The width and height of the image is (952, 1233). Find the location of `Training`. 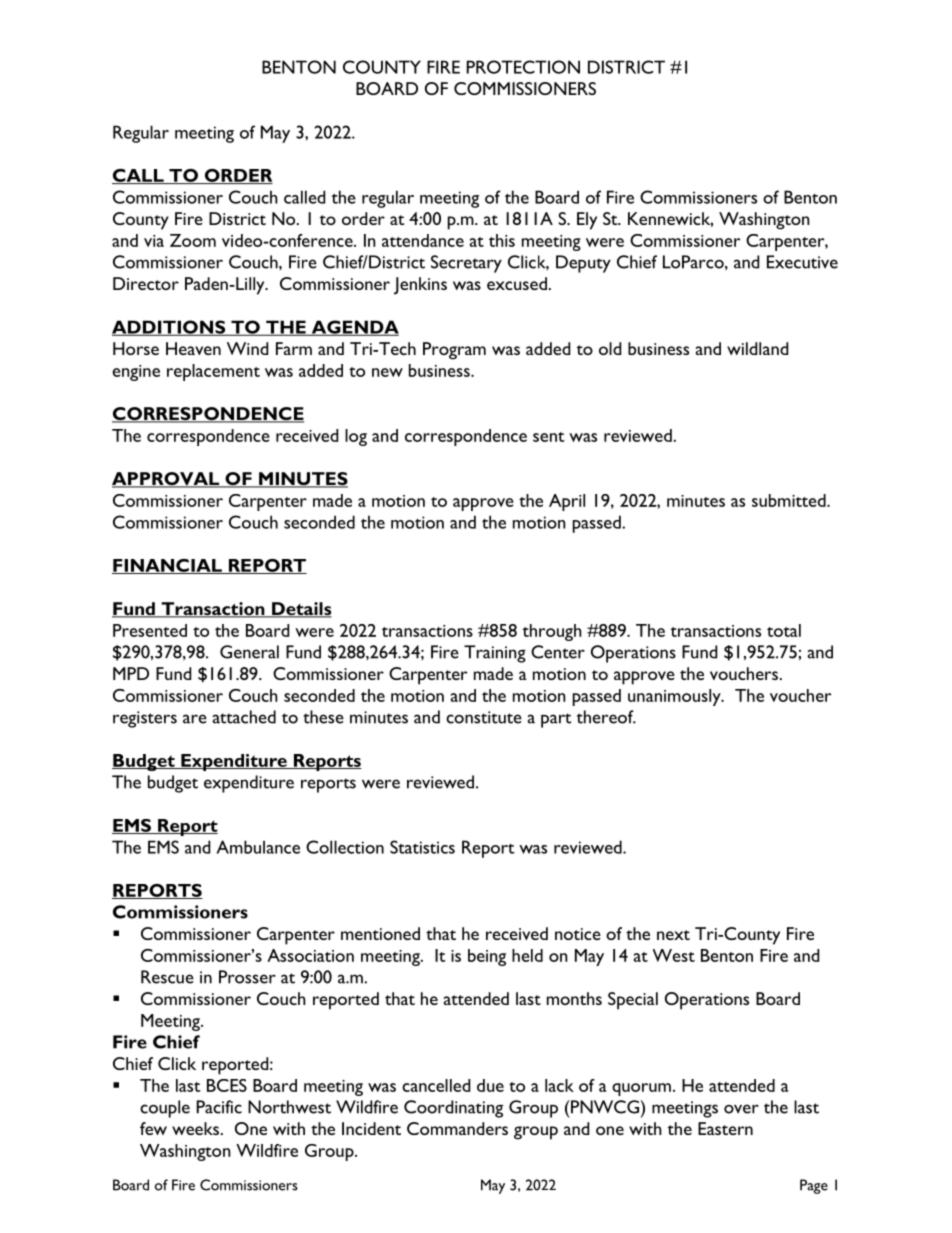

Training is located at coordinates (495, 654).
